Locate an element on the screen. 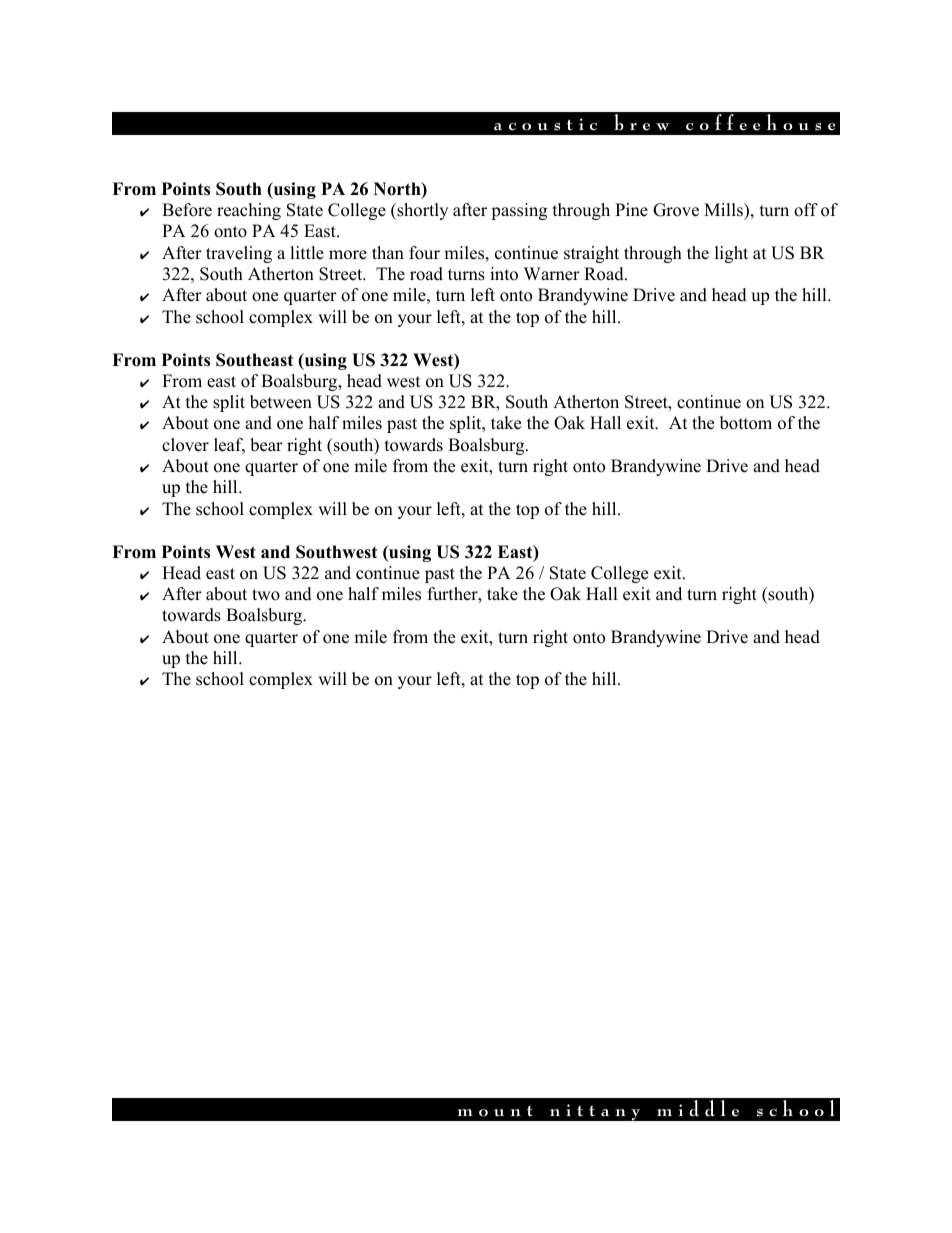  reaching is located at coordinates (249, 211).
